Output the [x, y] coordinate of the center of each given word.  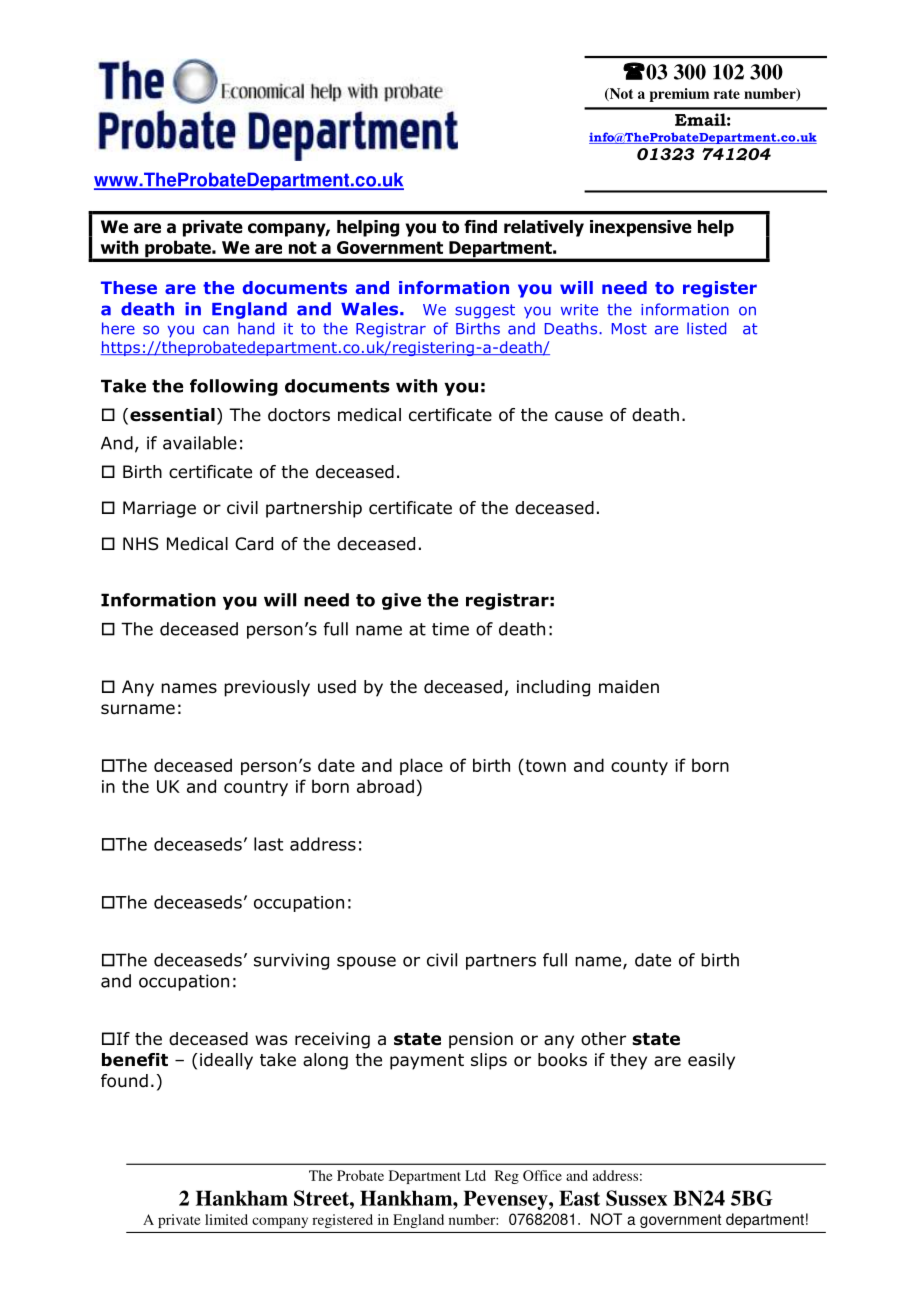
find [480, 227]
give [401, 601]
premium [679, 95]
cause [579, 416]
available [200, 443]
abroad [385, 786]
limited [226, 1219]
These [129, 287]
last [268, 844]
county [639, 767]
